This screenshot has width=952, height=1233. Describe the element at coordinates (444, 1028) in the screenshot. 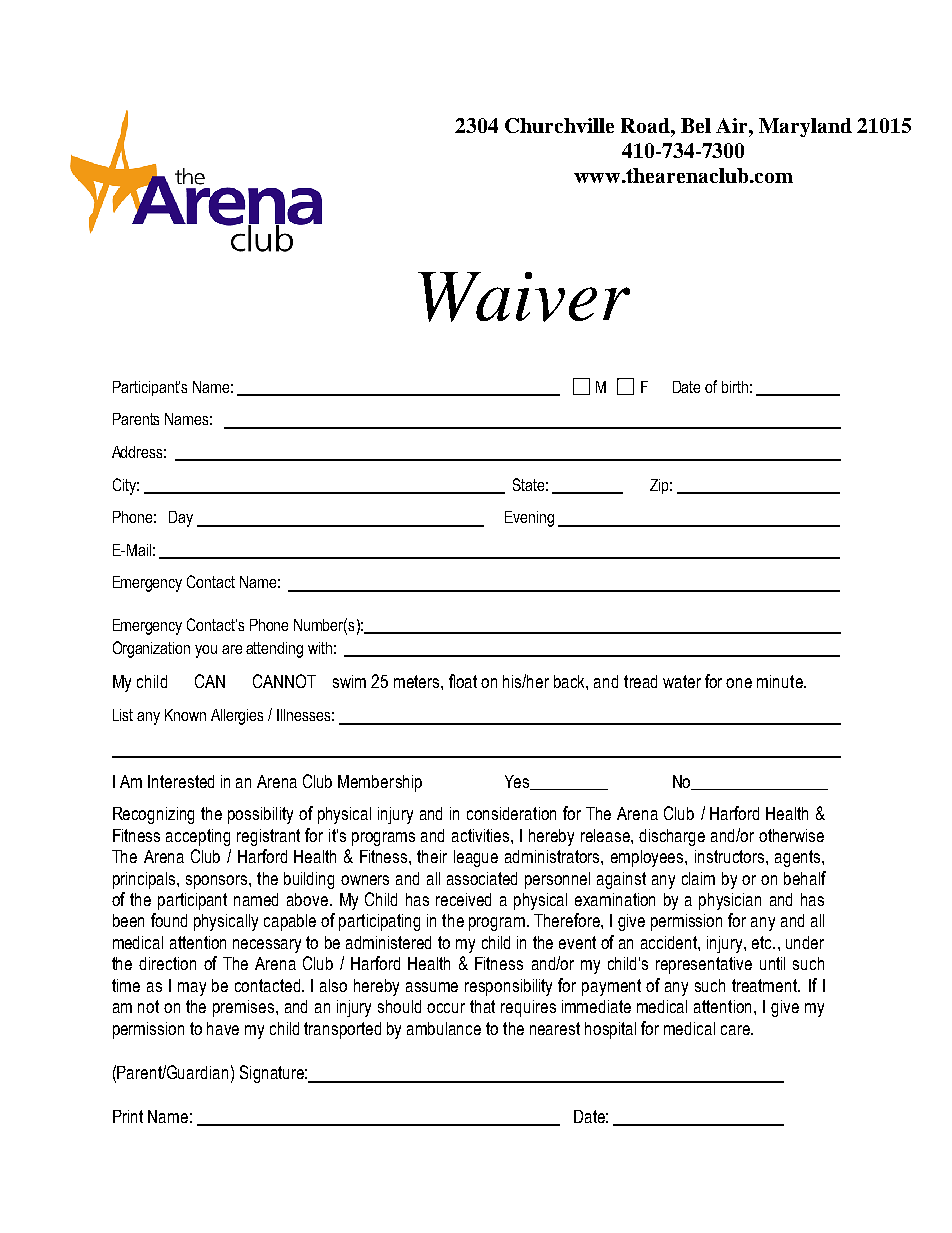

I see `ambulance` at that location.
